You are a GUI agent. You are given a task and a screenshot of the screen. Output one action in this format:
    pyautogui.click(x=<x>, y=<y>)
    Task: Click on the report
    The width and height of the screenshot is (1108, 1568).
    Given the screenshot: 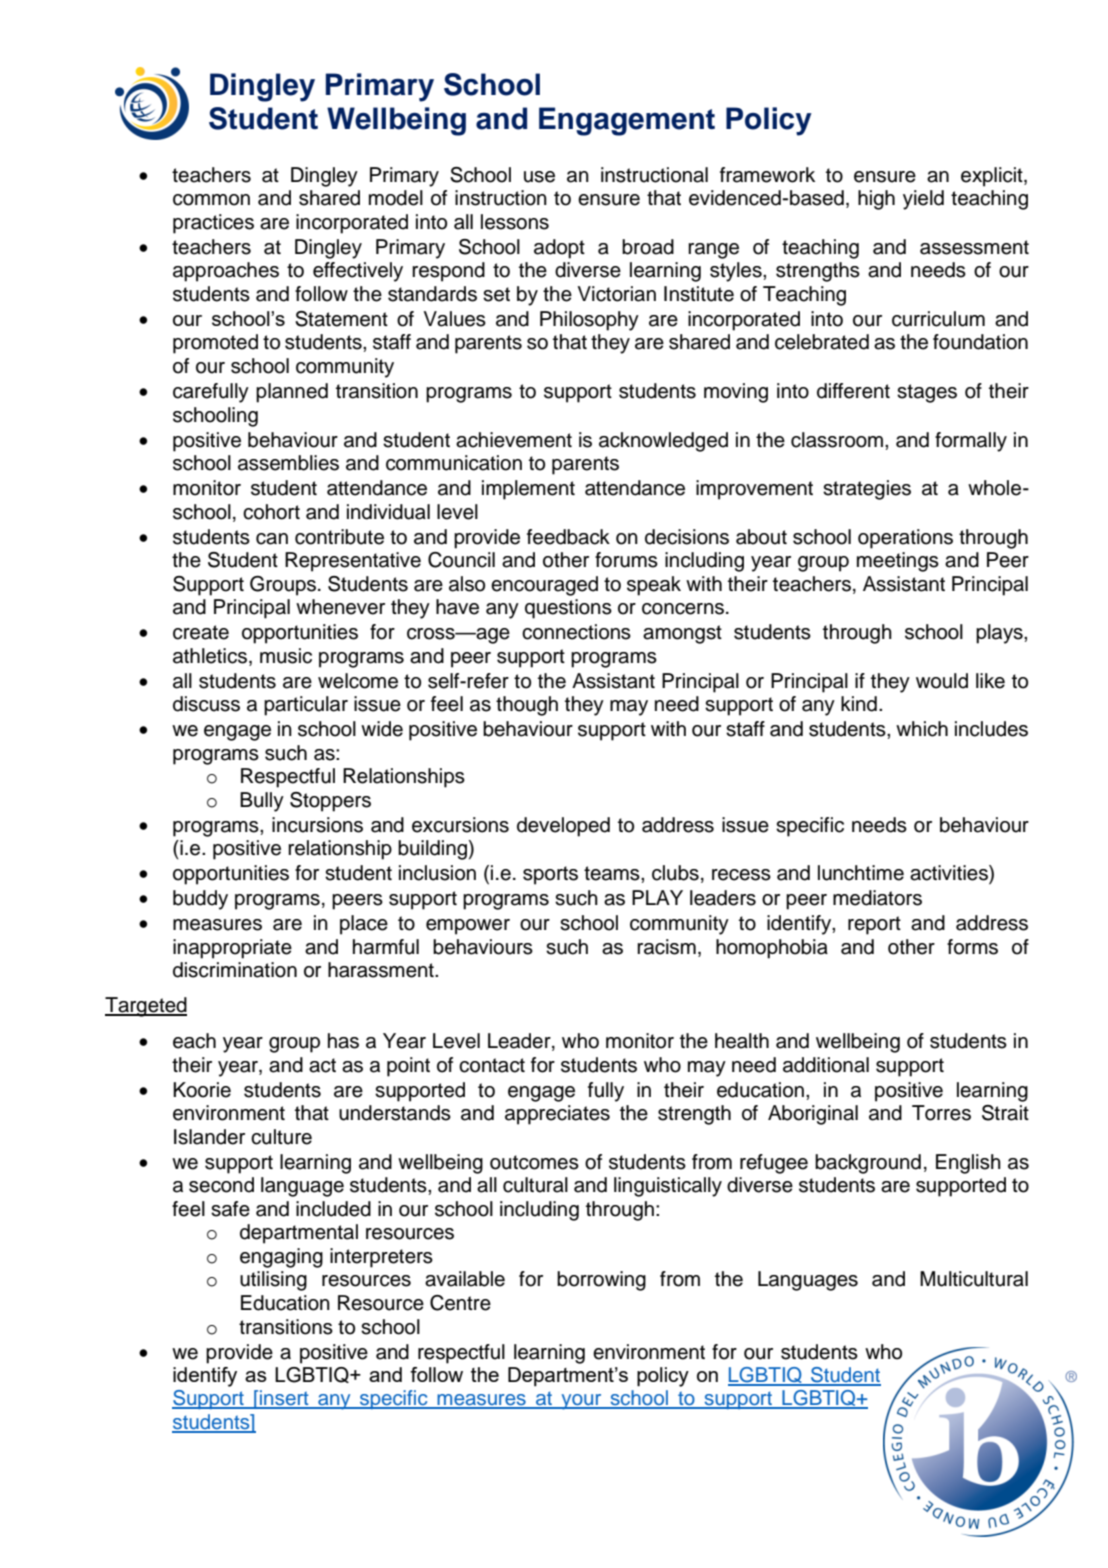 What is the action you would take?
    pyautogui.click(x=874, y=925)
